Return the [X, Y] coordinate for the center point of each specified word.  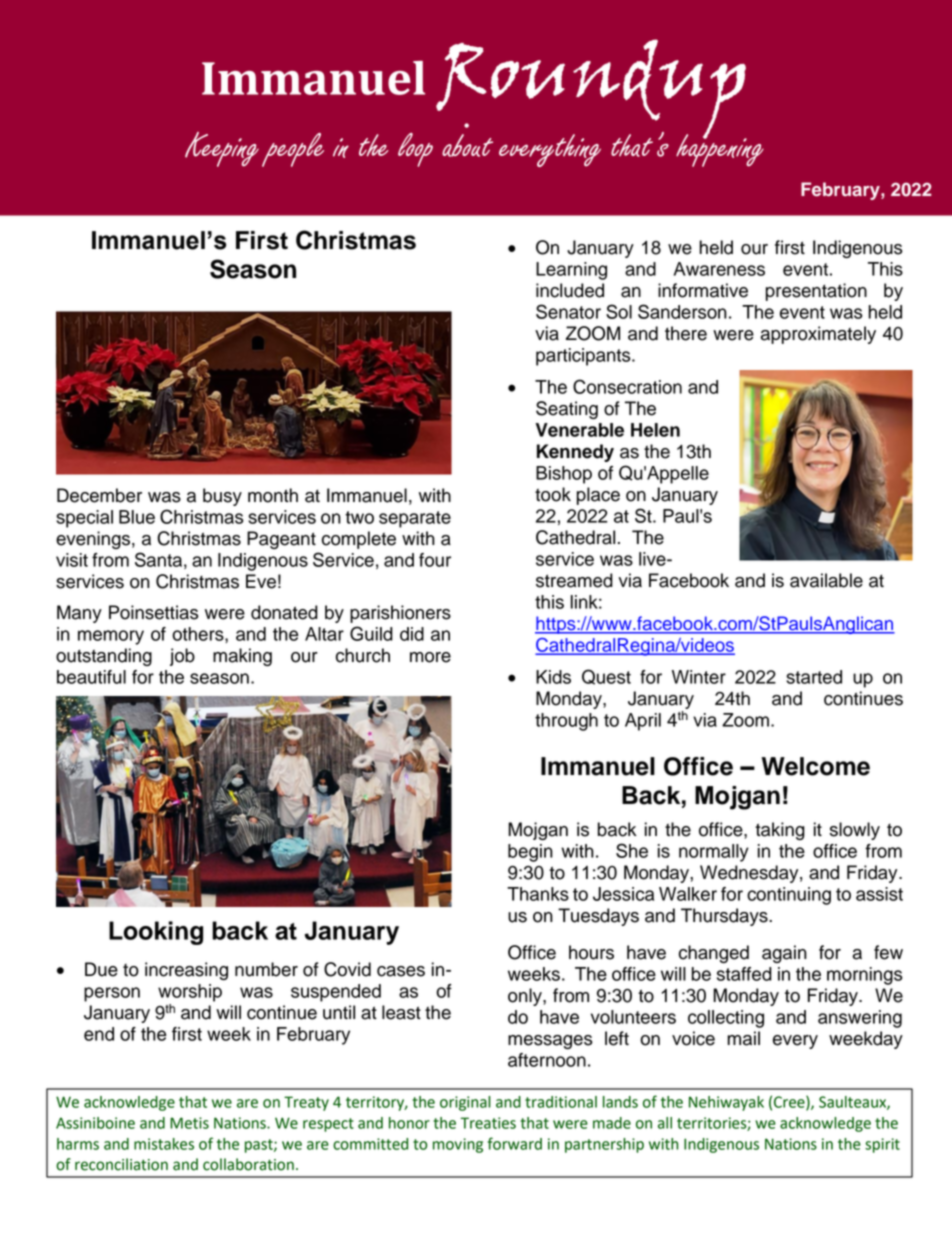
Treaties [488, 1123]
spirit [882, 1145]
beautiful [91, 677]
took [553, 494]
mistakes [164, 1144]
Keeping [222, 149]
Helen [655, 430]
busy [222, 497]
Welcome [816, 766]
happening [720, 149]
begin [530, 853]
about [467, 145]
